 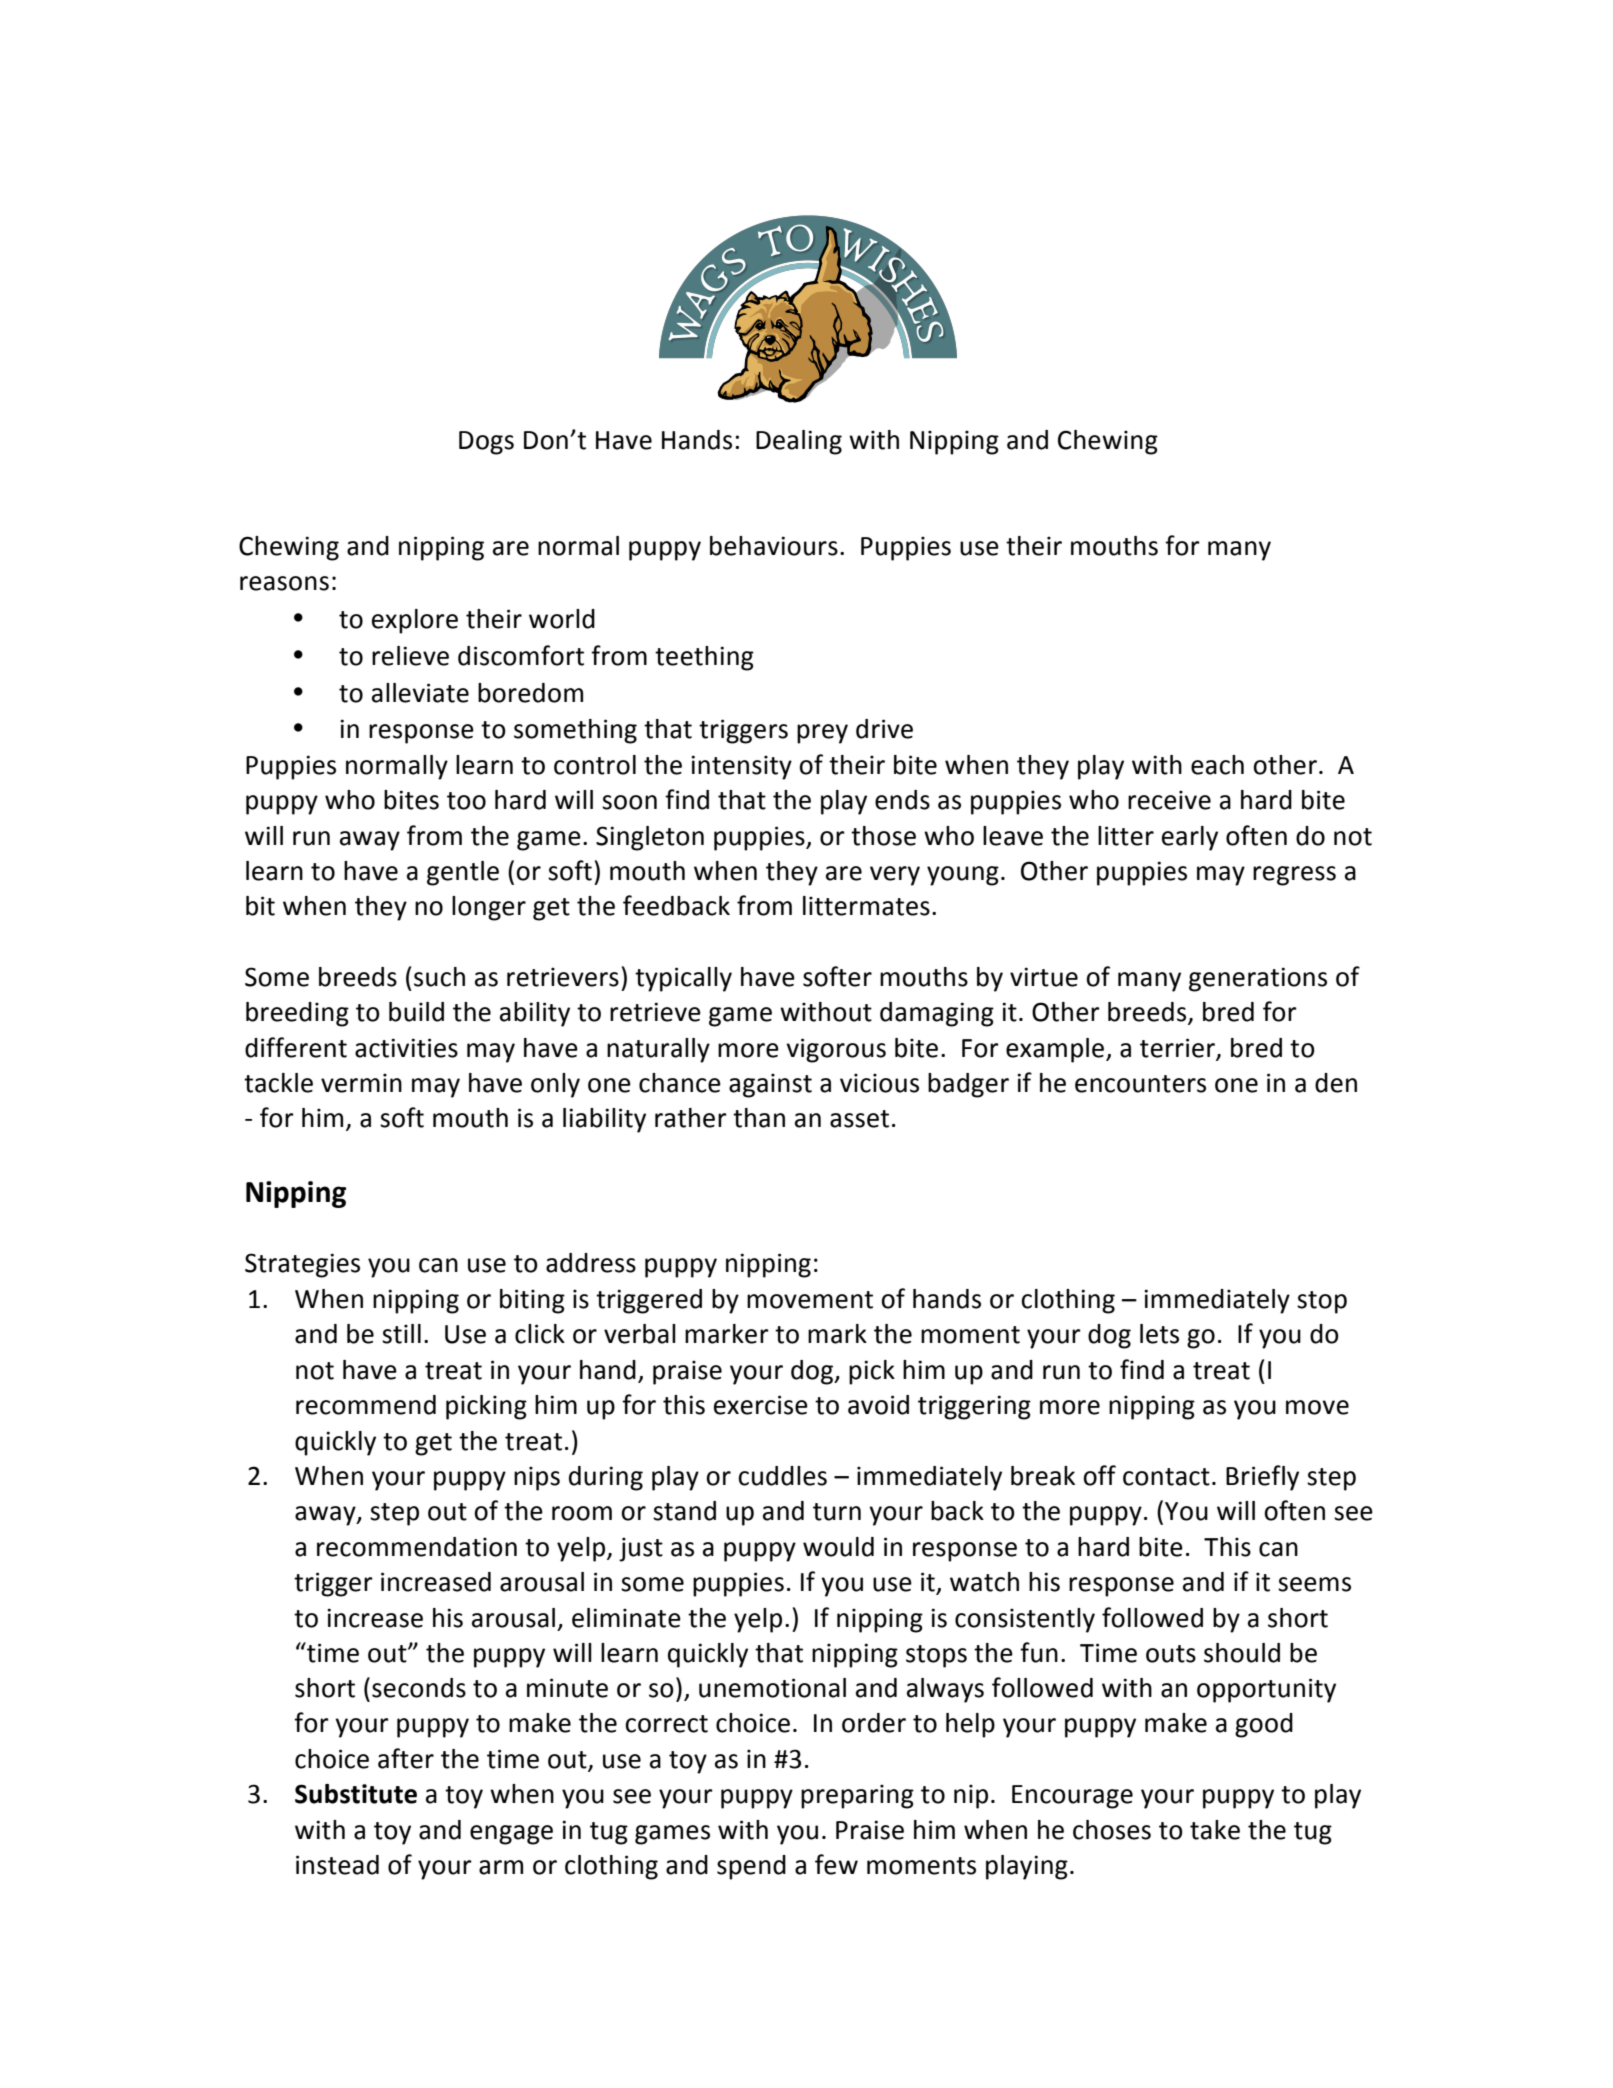 I want to click on Dealing, so click(x=799, y=442).
